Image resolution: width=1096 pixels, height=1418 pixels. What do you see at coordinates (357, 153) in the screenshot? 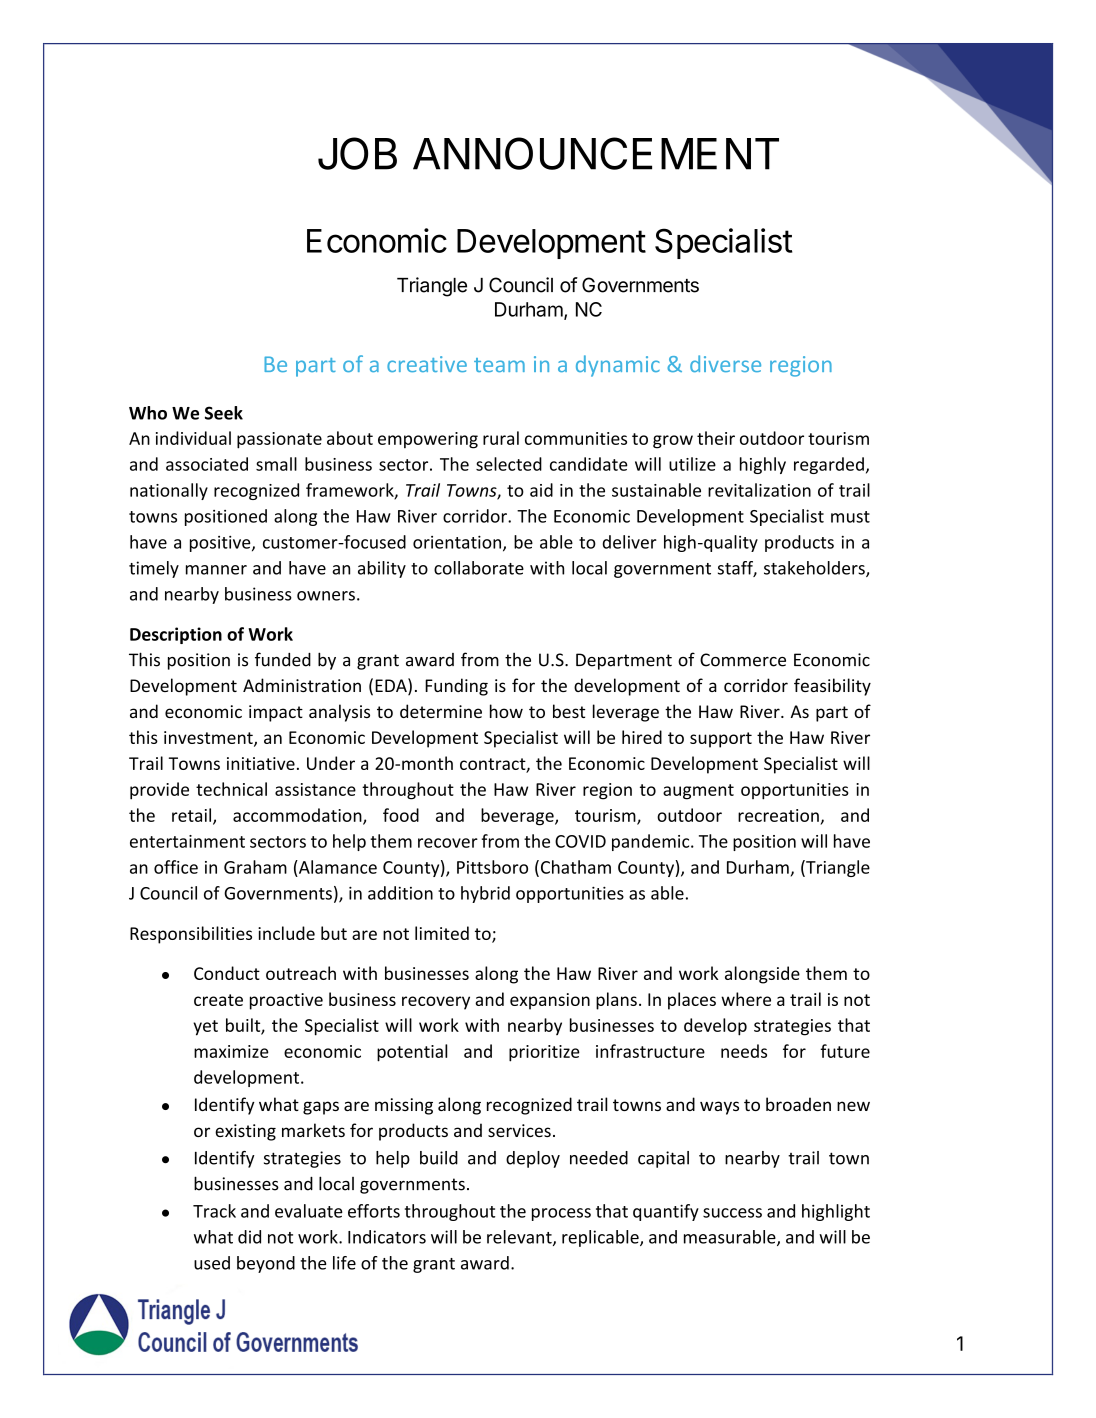
I see `JOB` at bounding box center [357, 153].
